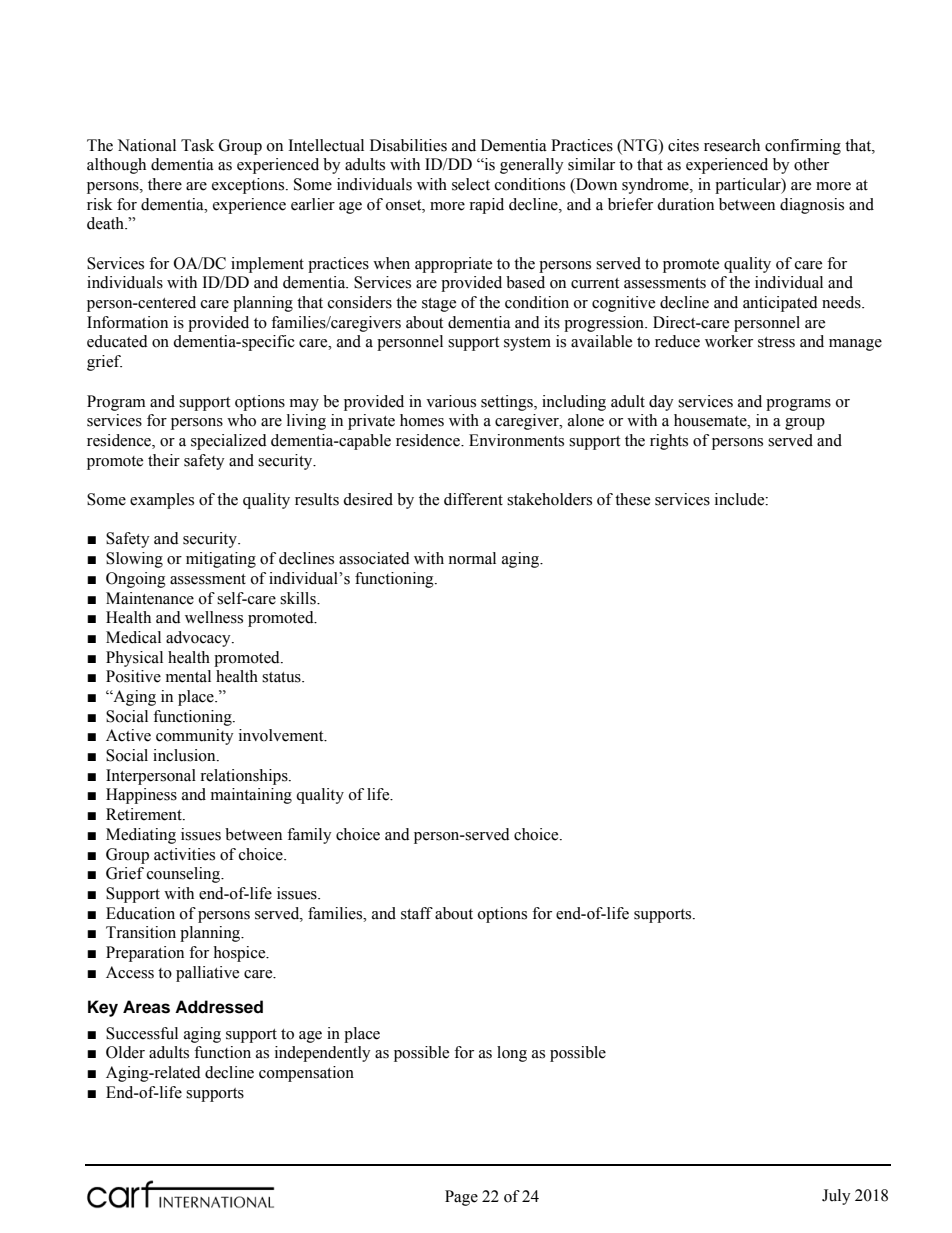 Image resolution: width=952 pixels, height=1233 pixels. What do you see at coordinates (632, 499) in the screenshot?
I see `these` at bounding box center [632, 499].
